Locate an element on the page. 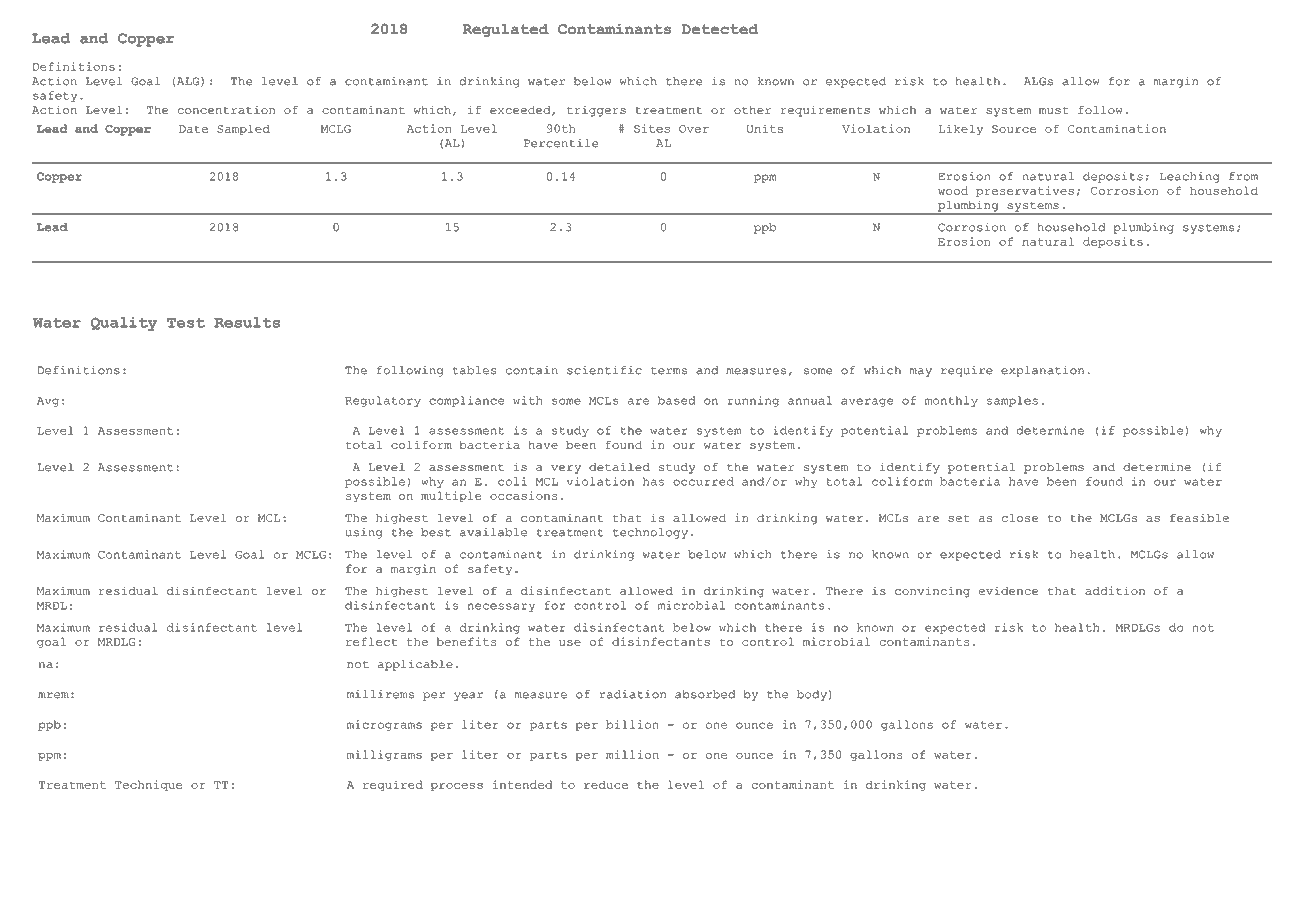 This image has width=1316, height=915. Detected is located at coordinates (720, 29).
